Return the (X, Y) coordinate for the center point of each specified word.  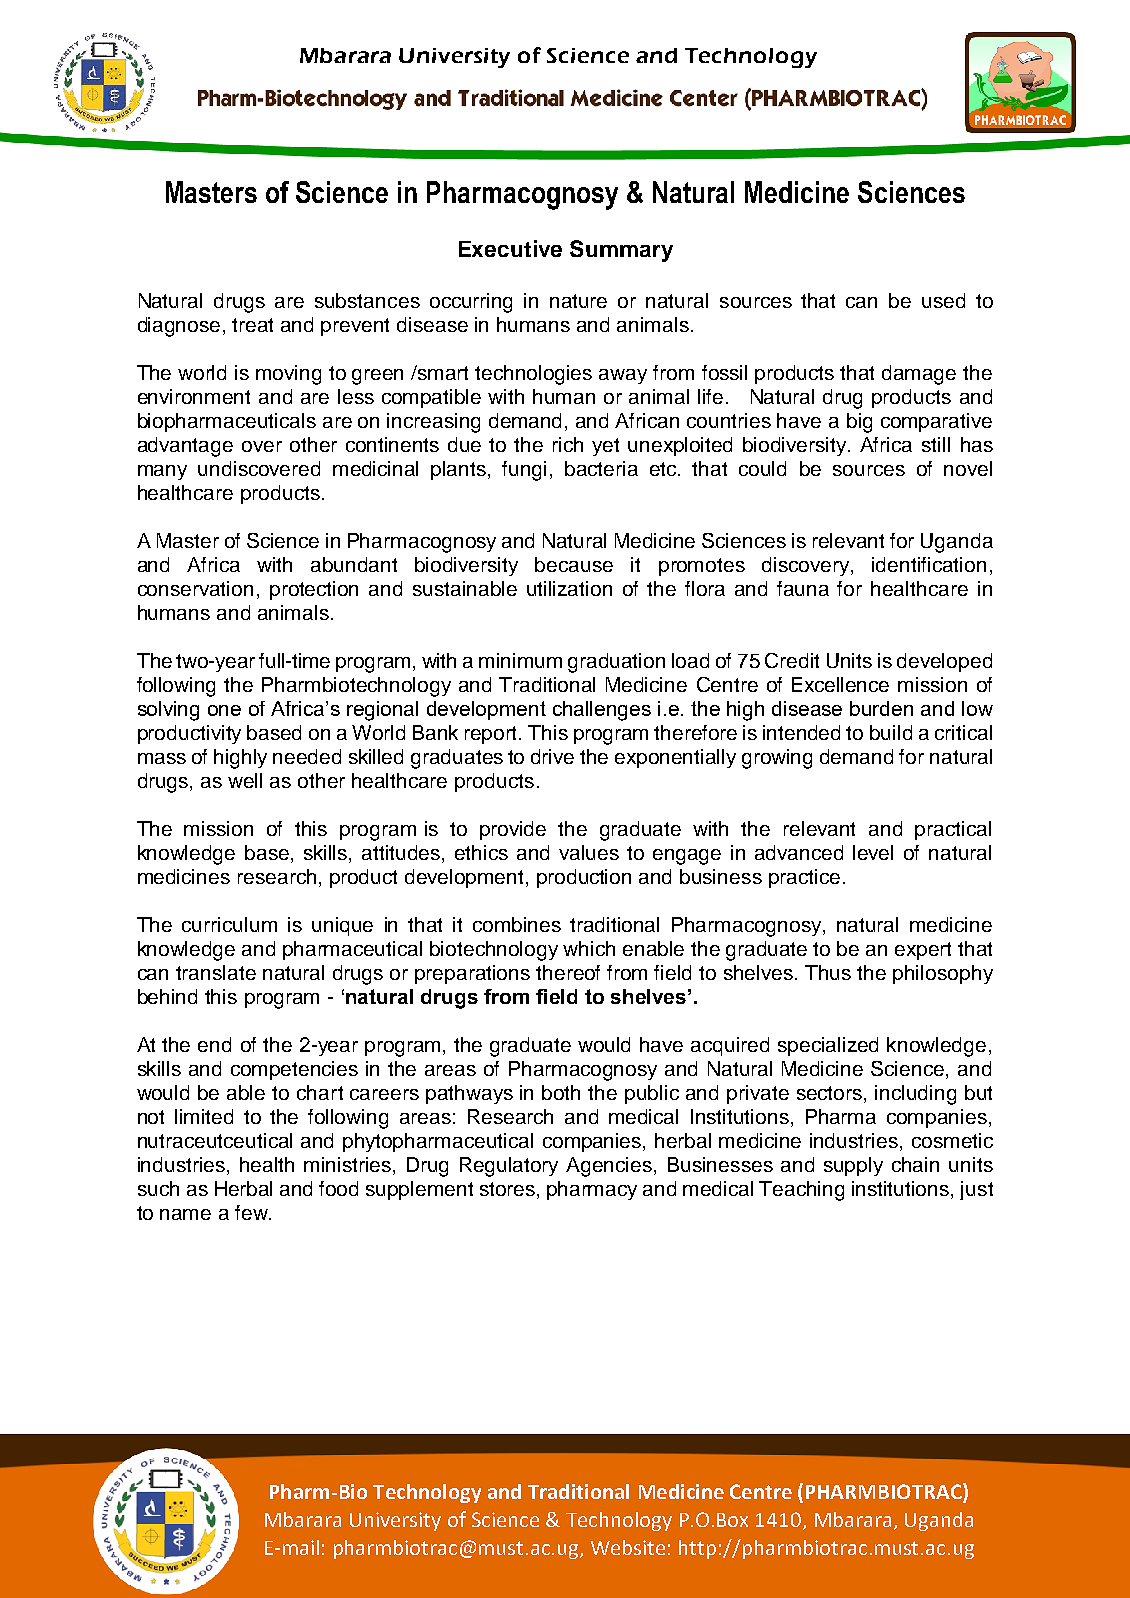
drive (552, 756)
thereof (568, 972)
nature (578, 301)
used (943, 300)
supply (853, 1166)
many (162, 472)
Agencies (610, 1167)
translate (216, 972)
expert (923, 951)
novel (968, 468)
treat (252, 325)
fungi (524, 471)
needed (307, 756)
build (891, 732)
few (252, 1212)
